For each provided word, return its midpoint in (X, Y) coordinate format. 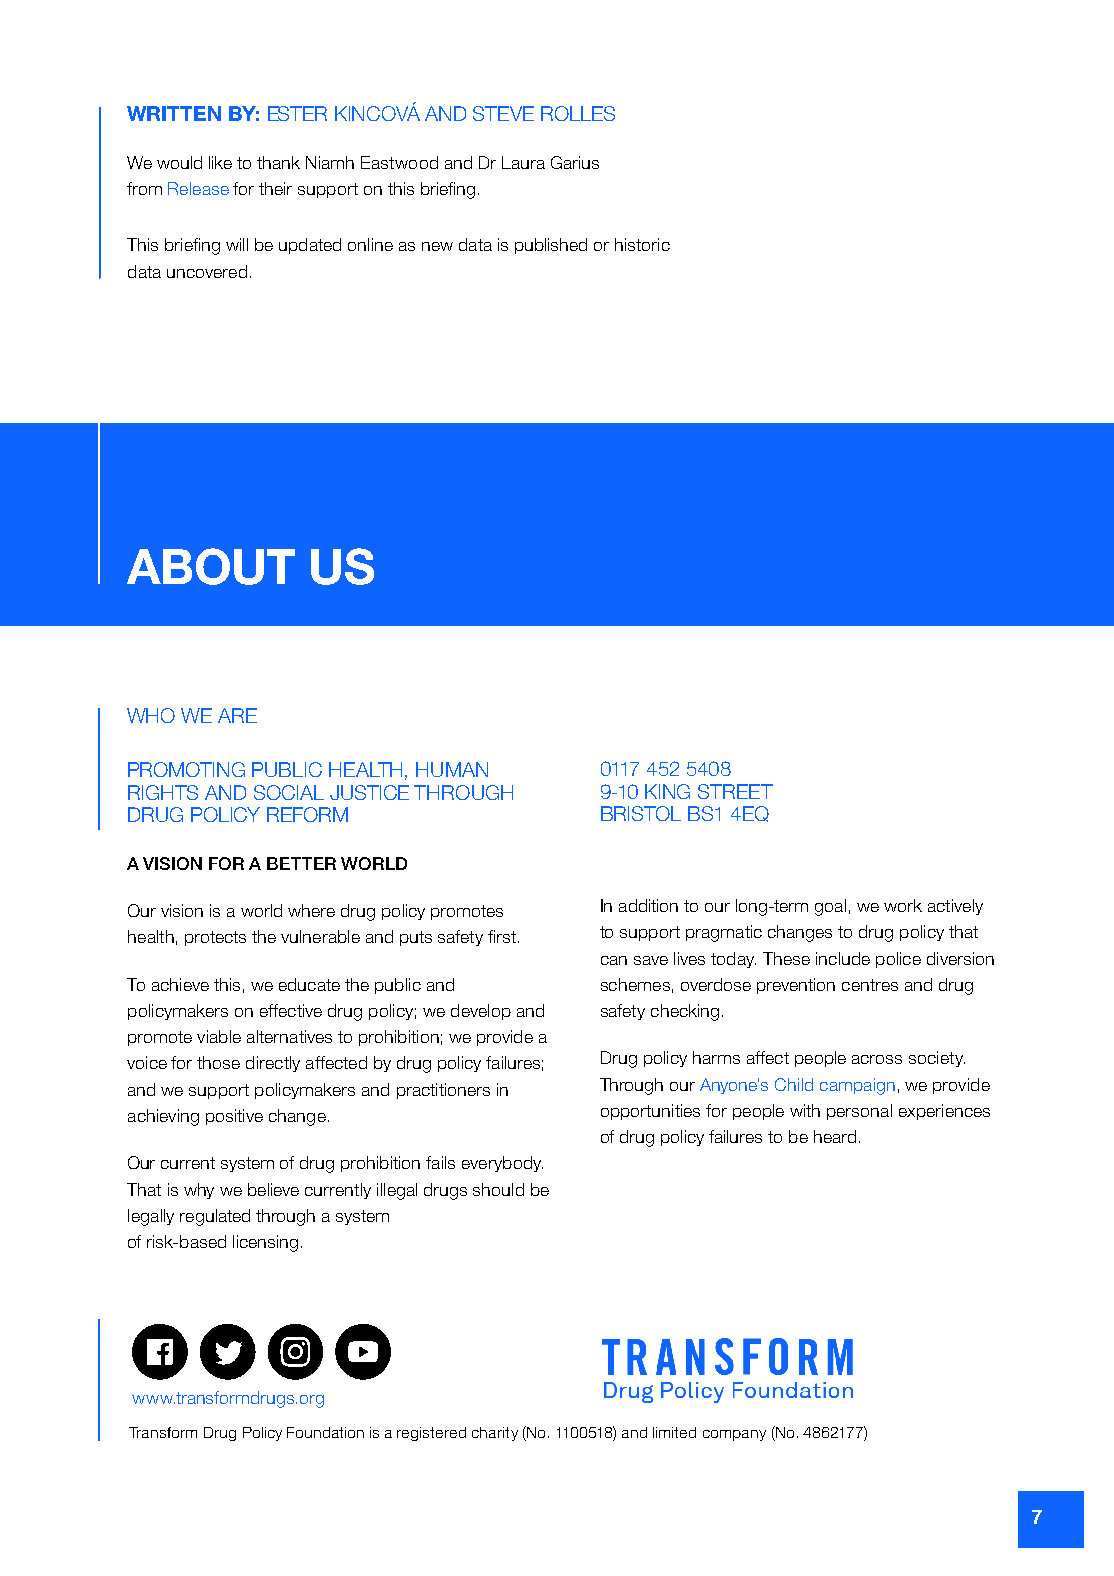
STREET (735, 791)
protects (215, 938)
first (502, 936)
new (437, 246)
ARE (237, 715)
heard (835, 1136)
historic (642, 244)
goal (830, 907)
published (551, 246)
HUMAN (452, 769)
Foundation (325, 1432)
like (220, 162)
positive (234, 1117)
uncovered (207, 271)
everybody (502, 1164)
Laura (523, 162)
